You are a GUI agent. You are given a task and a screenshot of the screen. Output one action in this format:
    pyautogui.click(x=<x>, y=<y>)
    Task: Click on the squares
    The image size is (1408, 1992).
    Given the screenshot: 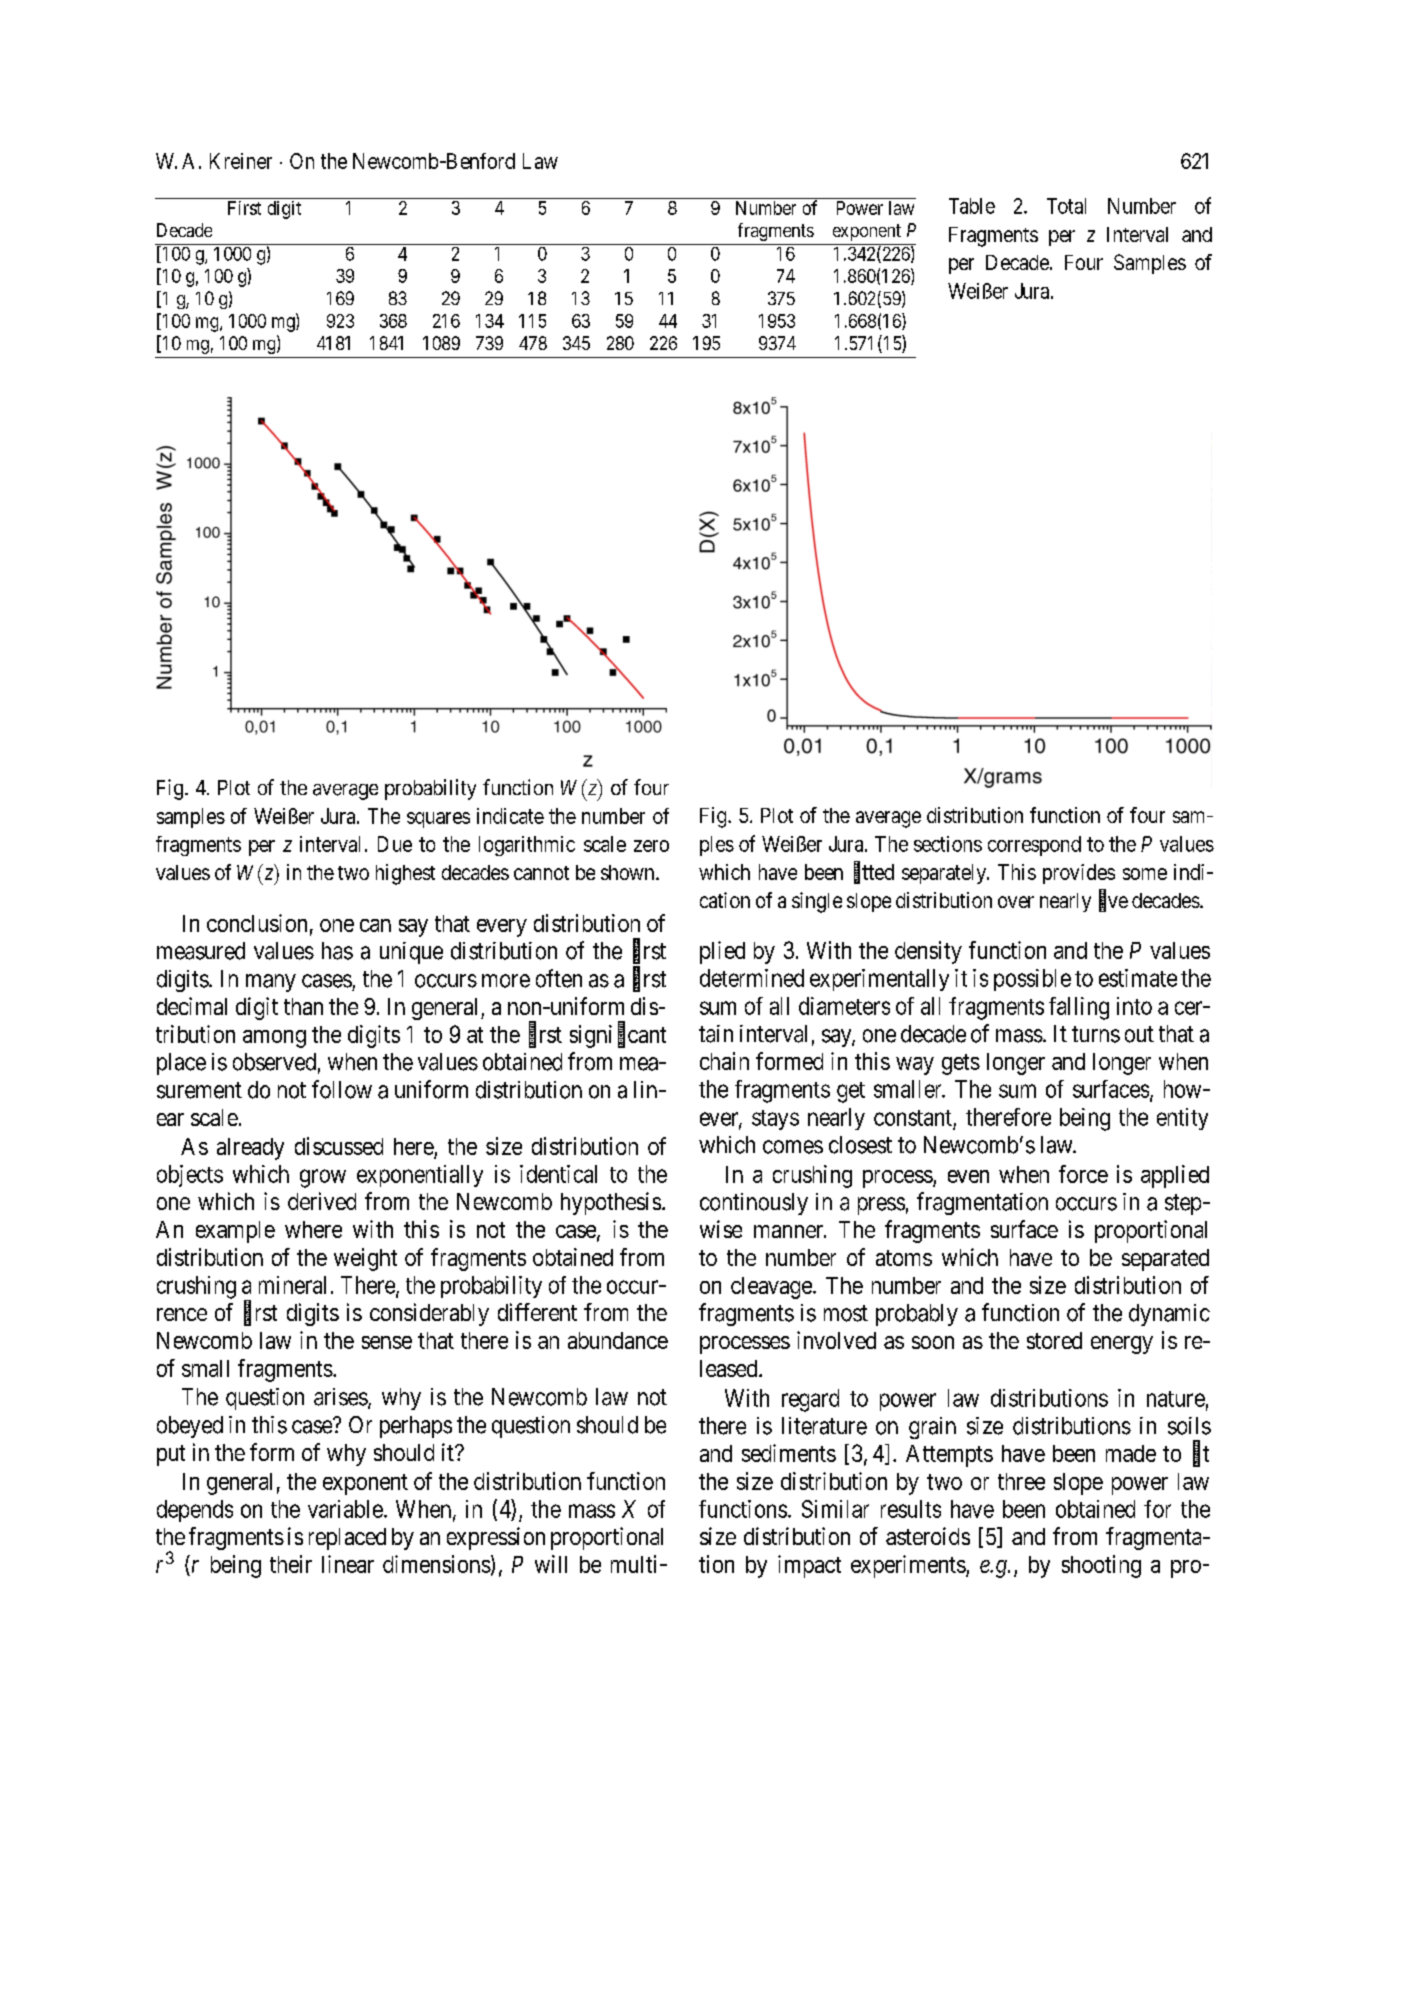 What is the action you would take?
    pyautogui.click(x=438, y=820)
